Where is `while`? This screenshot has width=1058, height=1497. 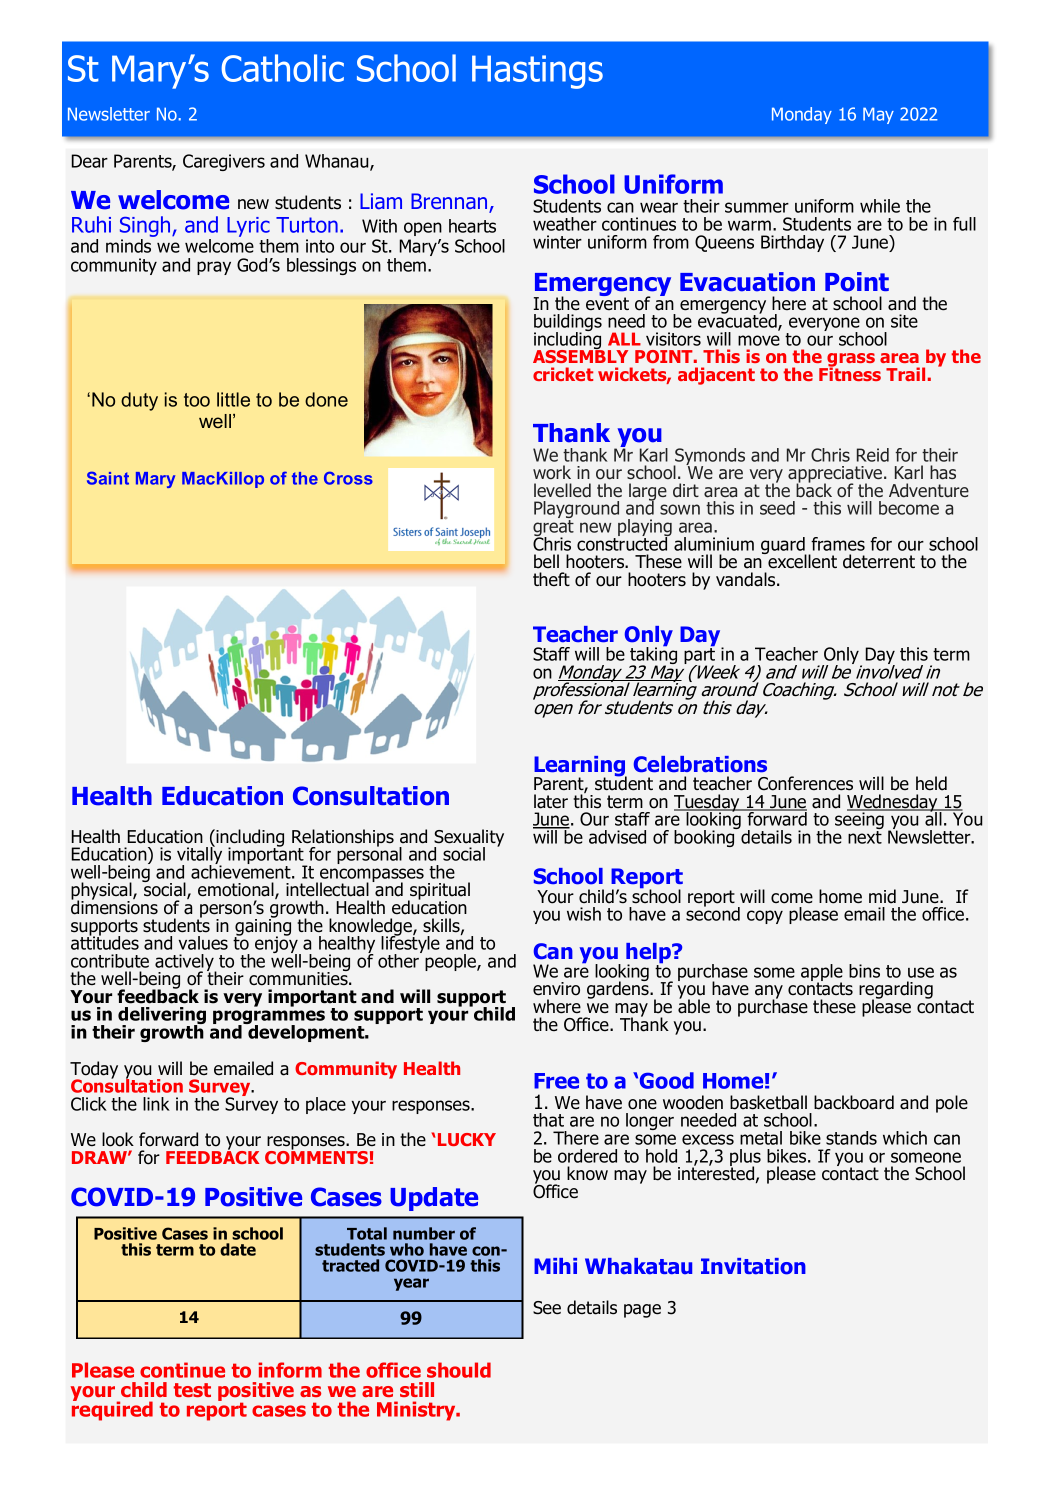 while is located at coordinates (880, 206).
